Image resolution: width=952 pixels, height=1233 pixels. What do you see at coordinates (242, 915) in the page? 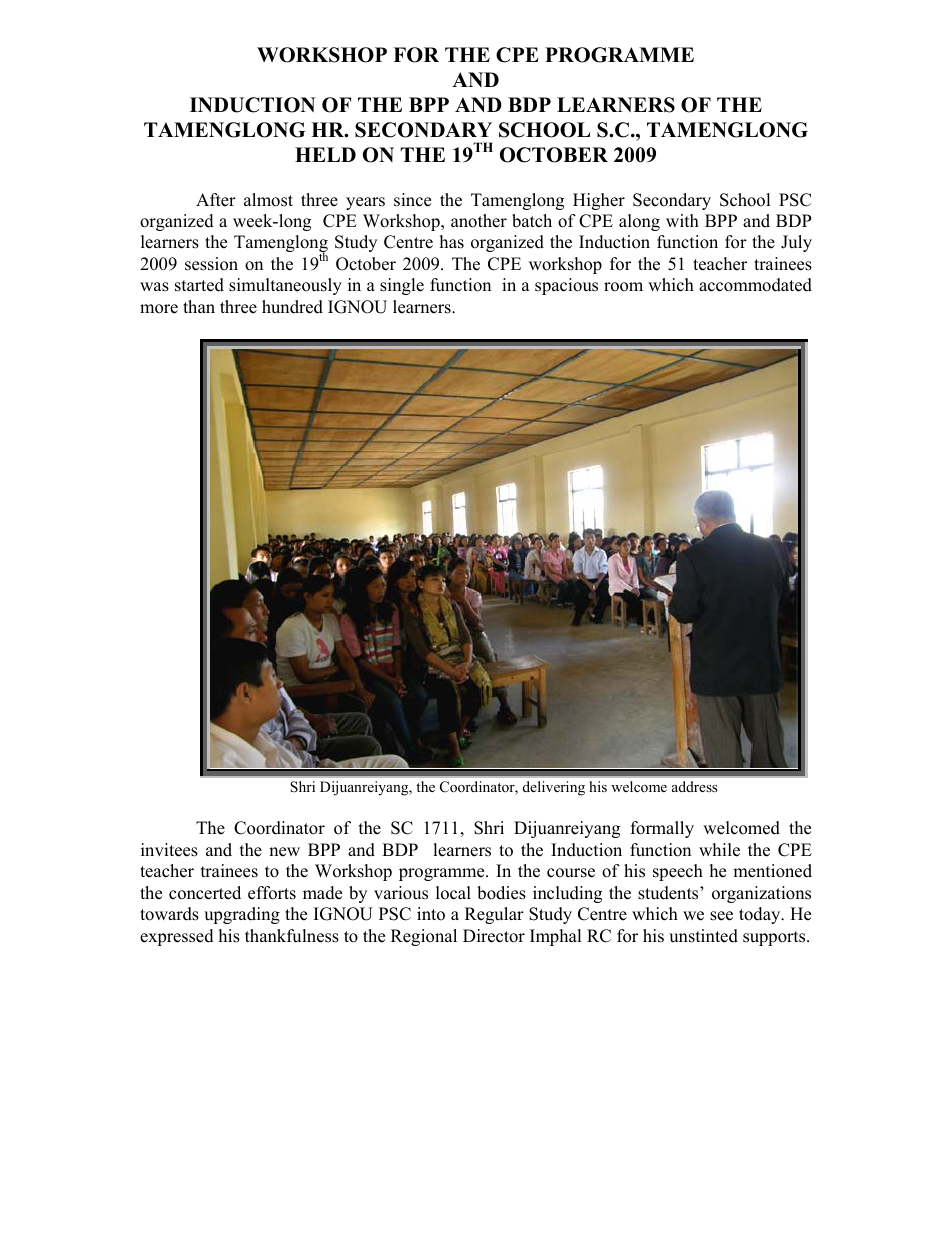
I see `upgrading` at bounding box center [242, 915].
